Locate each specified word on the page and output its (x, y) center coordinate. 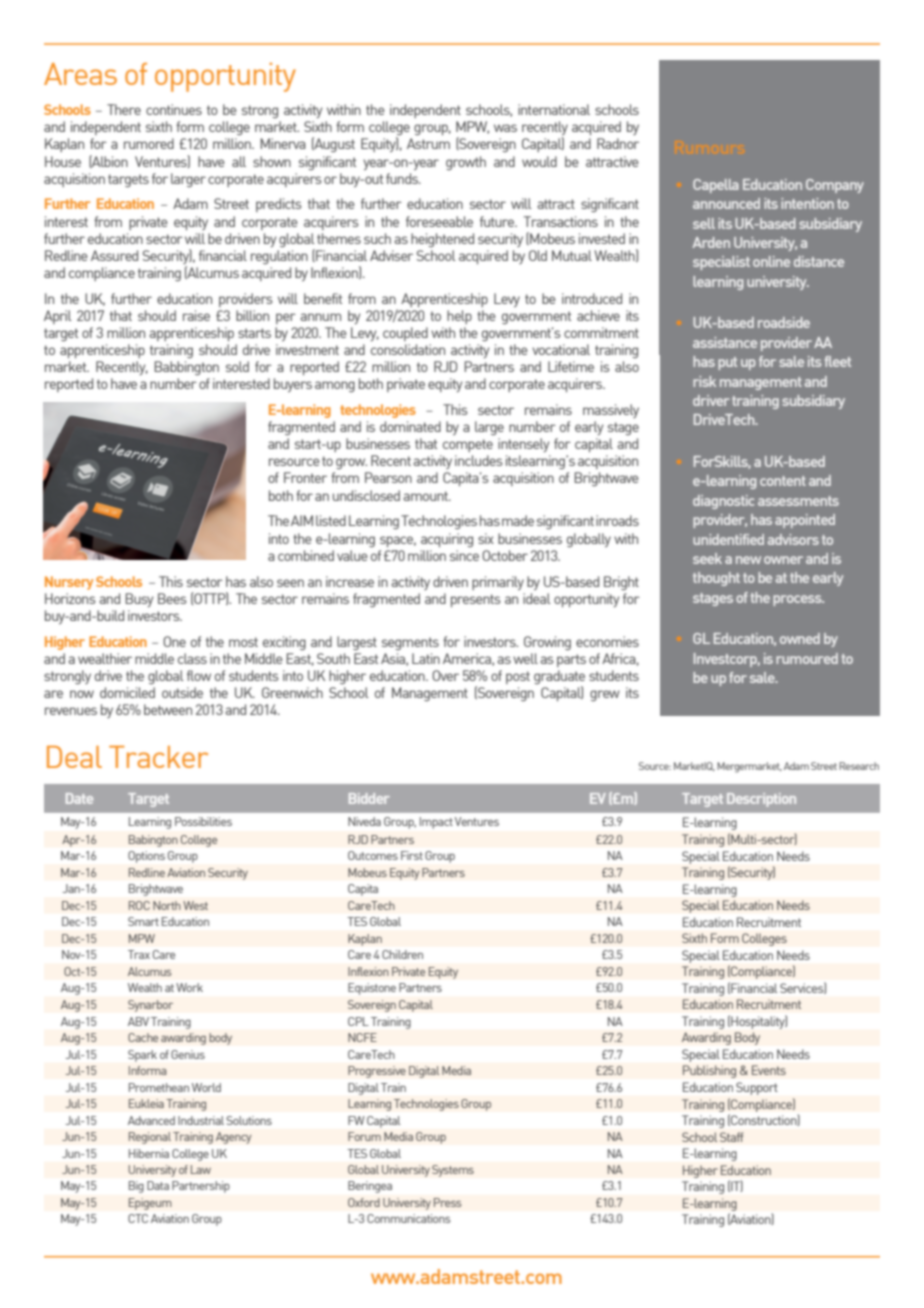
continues (174, 109)
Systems (453, 1171)
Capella (716, 186)
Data (158, 1185)
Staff (731, 1137)
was (505, 128)
